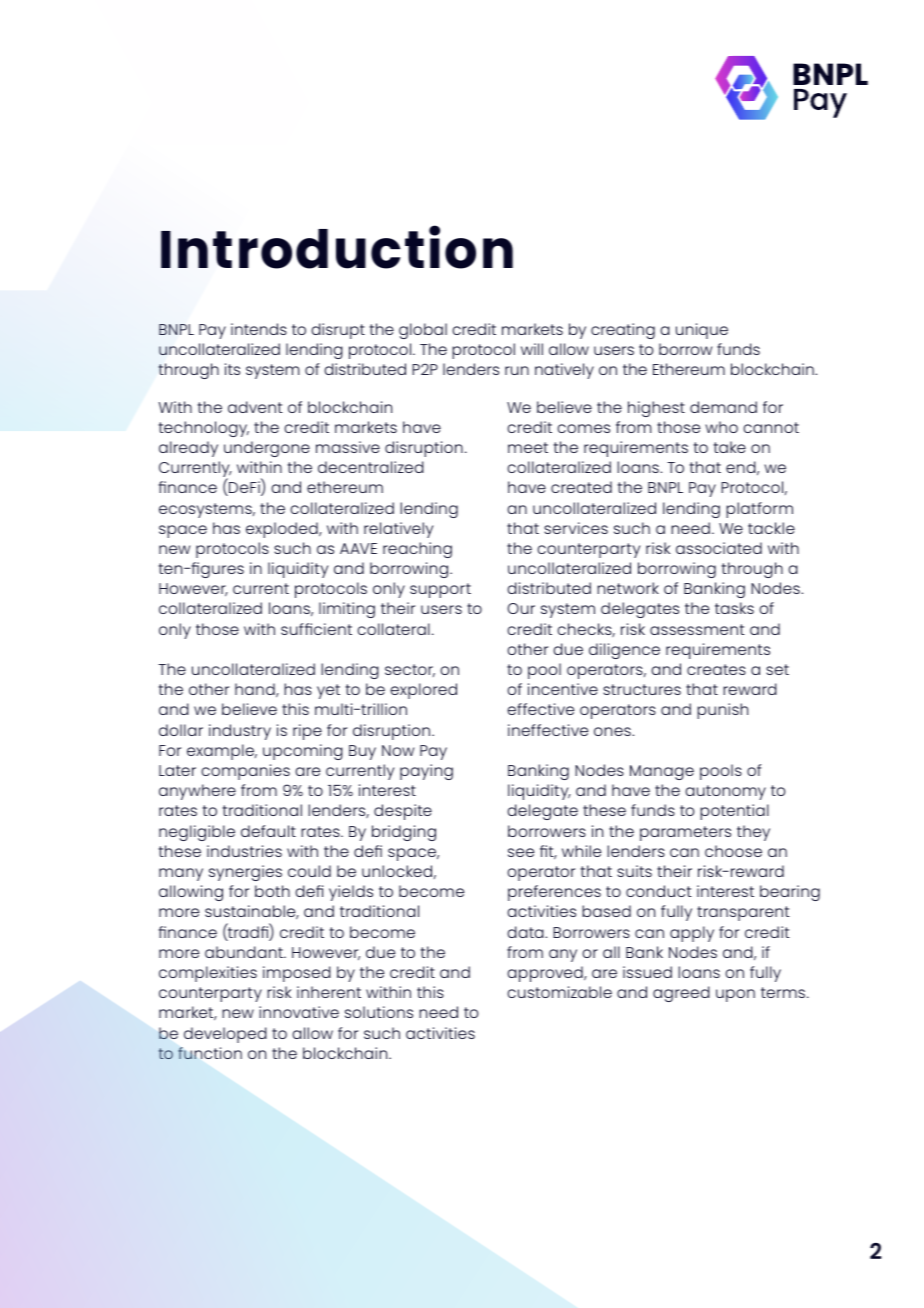 This screenshot has width=924, height=1308. What do you see at coordinates (259, 329) in the screenshot?
I see `intends` at bounding box center [259, 329].
